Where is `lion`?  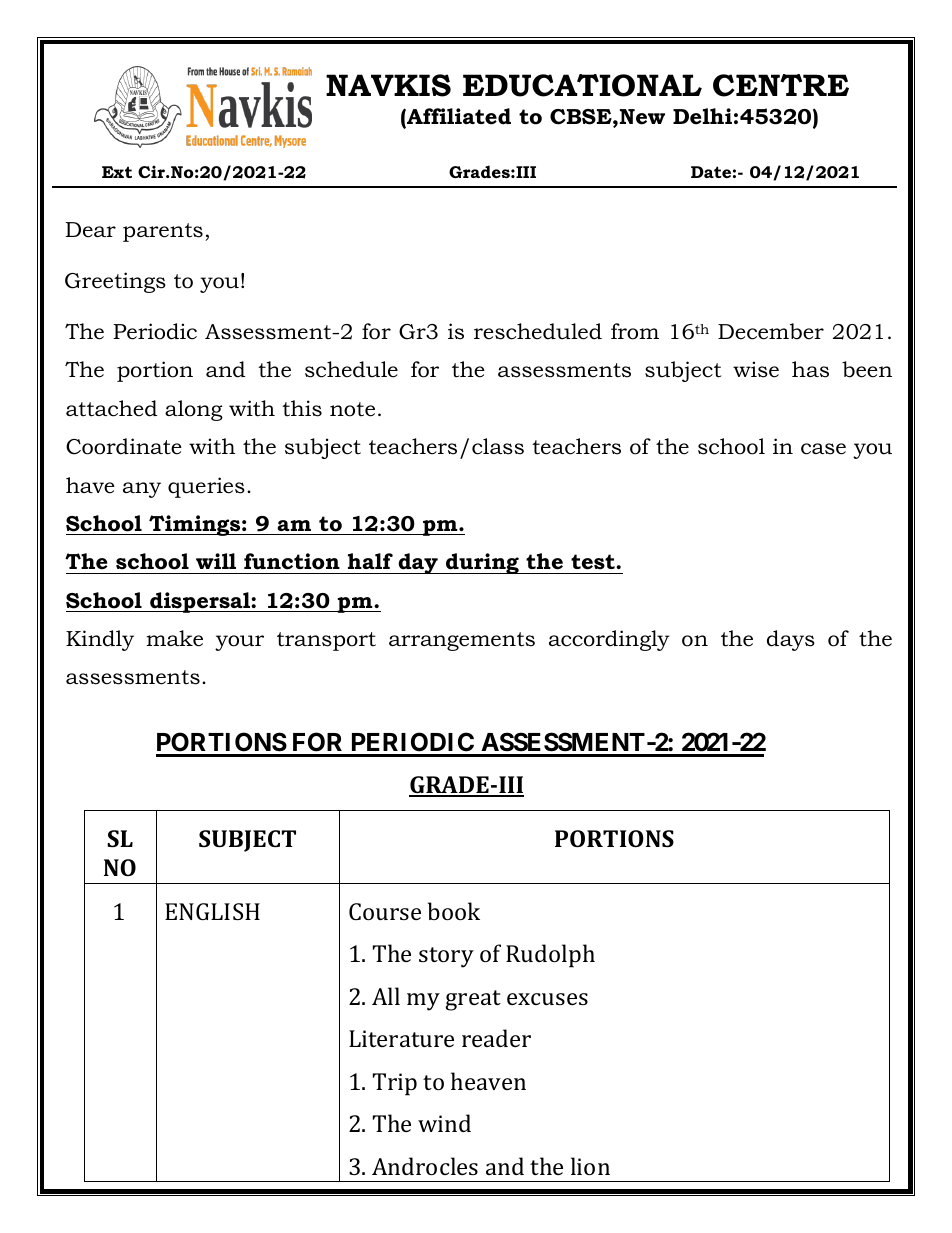
lion is located at coordinates (590, 1166).
